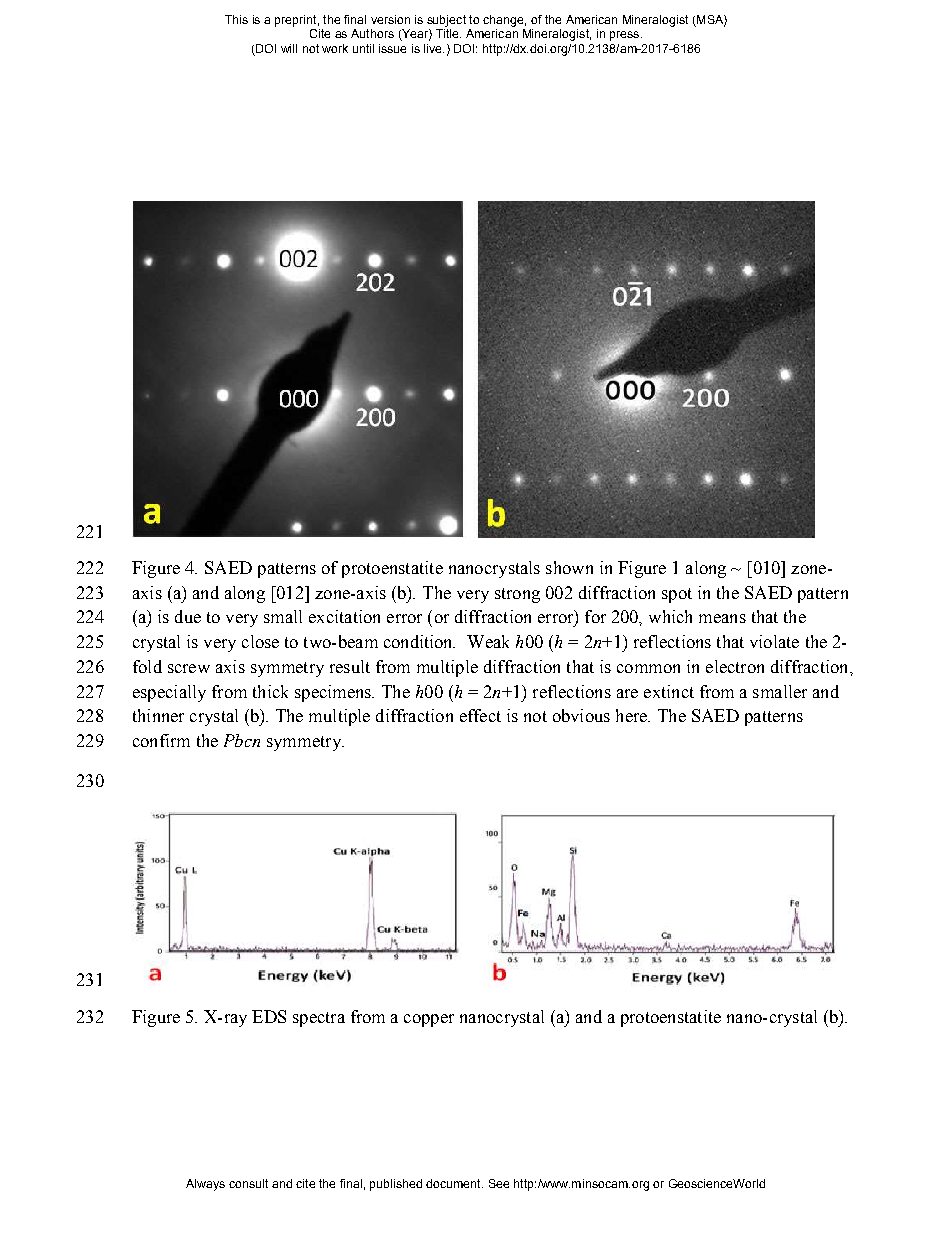  What do you see at coordinates (269, 1016) in the page?
I see `EDS` at bounding box center [269, 1016].
